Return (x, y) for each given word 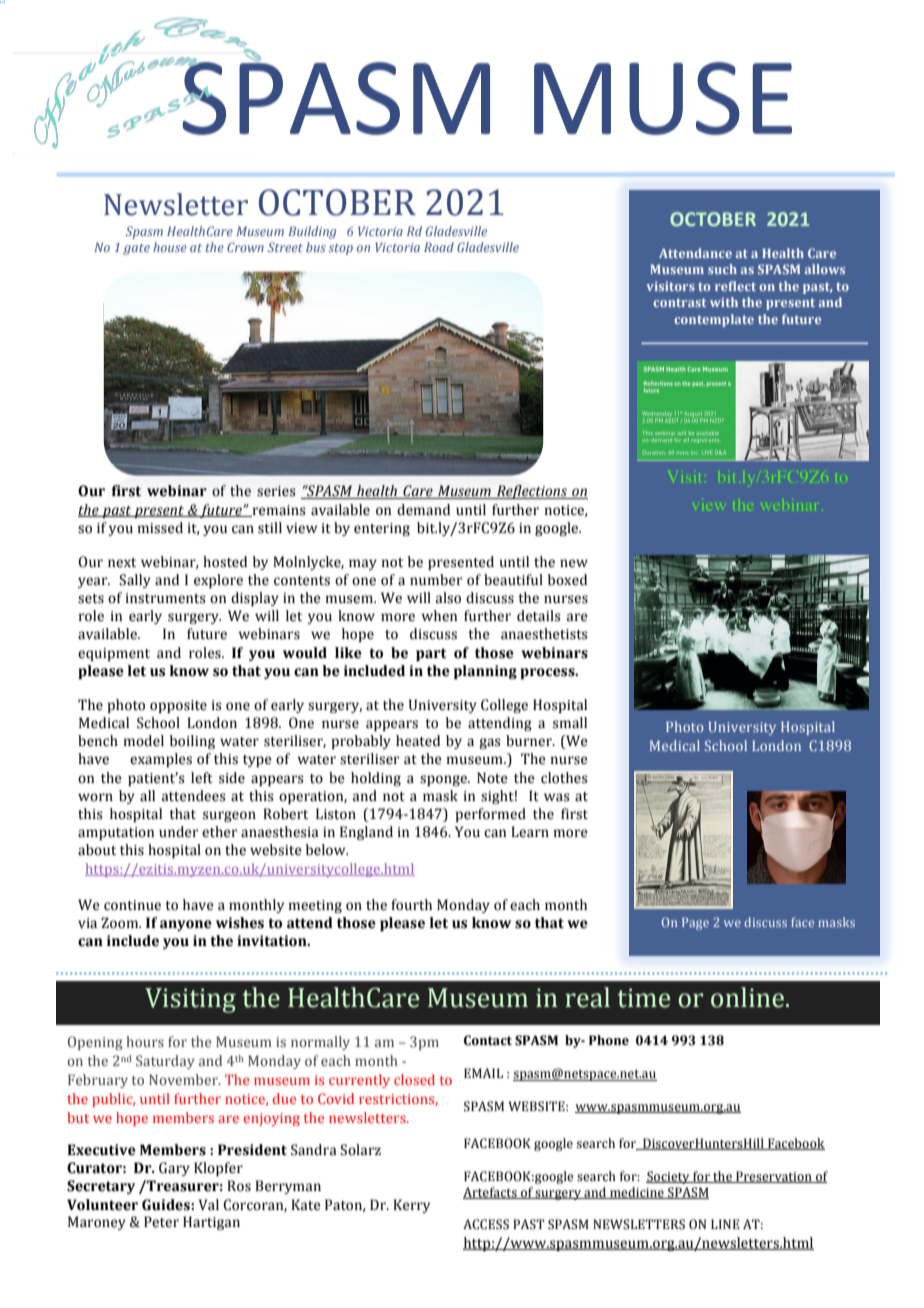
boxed (567, 580)
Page (695, 924)
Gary (174, 1169)
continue (132, 905)
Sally (135, 581)
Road (439, 247)
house (170, 247)
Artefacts (491, 1193)
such (722, 269)
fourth (411, 905)
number (436, 580)
